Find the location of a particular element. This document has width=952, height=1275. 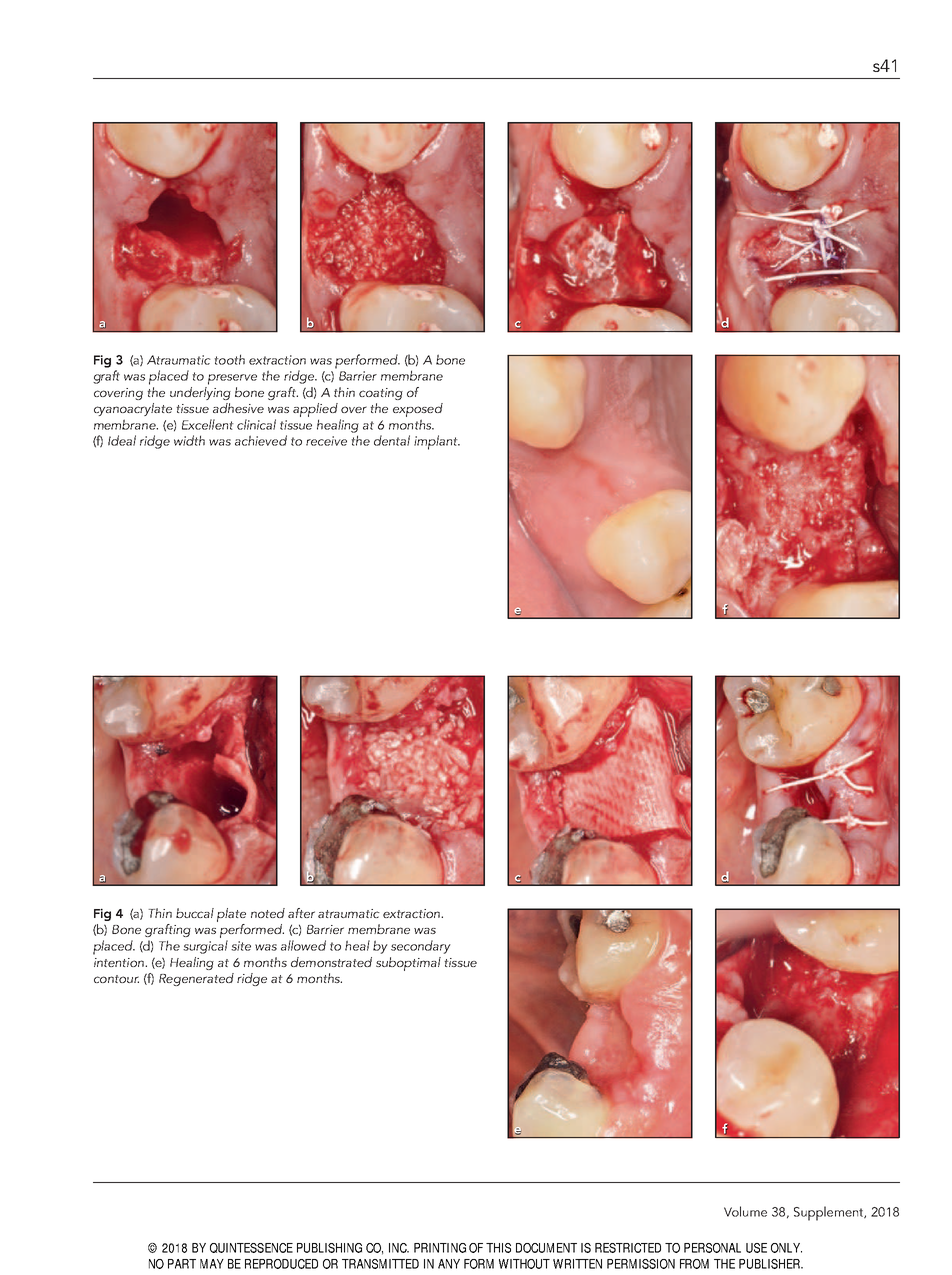

secondary is located at coordinates (421, 947).
